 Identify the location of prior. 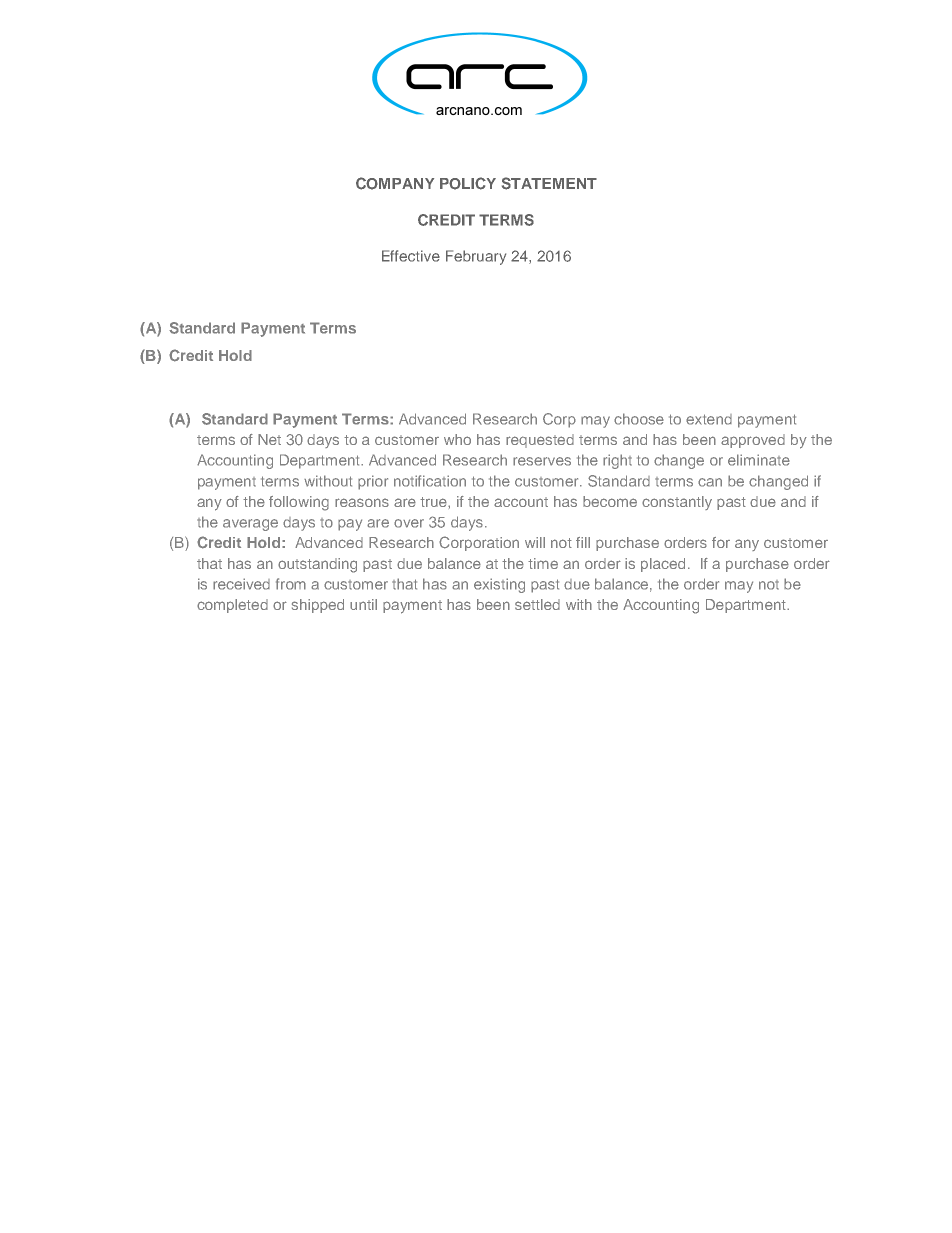
(373, 482).
